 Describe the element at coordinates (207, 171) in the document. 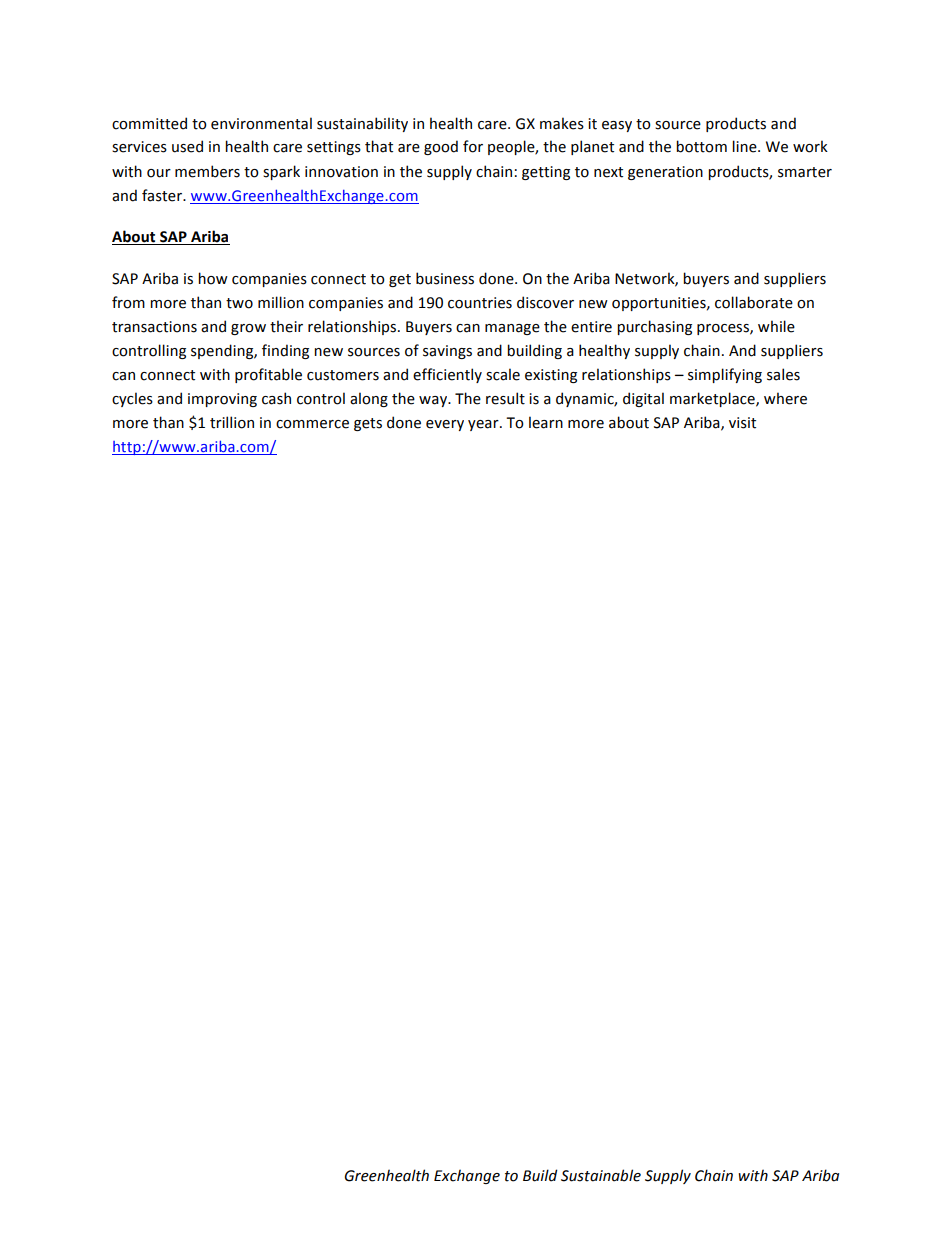

I see `members` at that location.
